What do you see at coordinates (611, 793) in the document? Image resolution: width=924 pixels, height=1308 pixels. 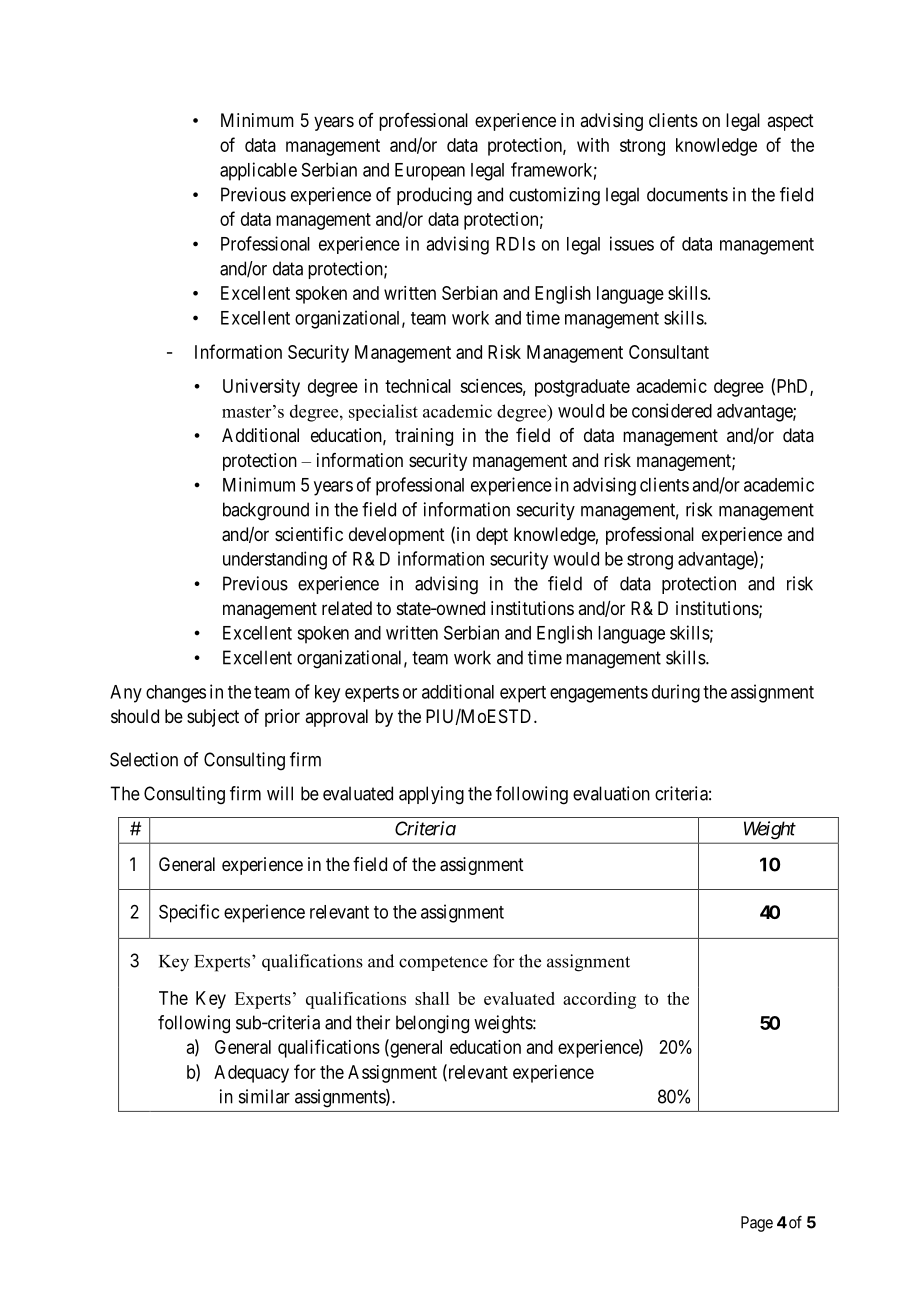 I see `evaluation` at bounding box center [611, 793].
